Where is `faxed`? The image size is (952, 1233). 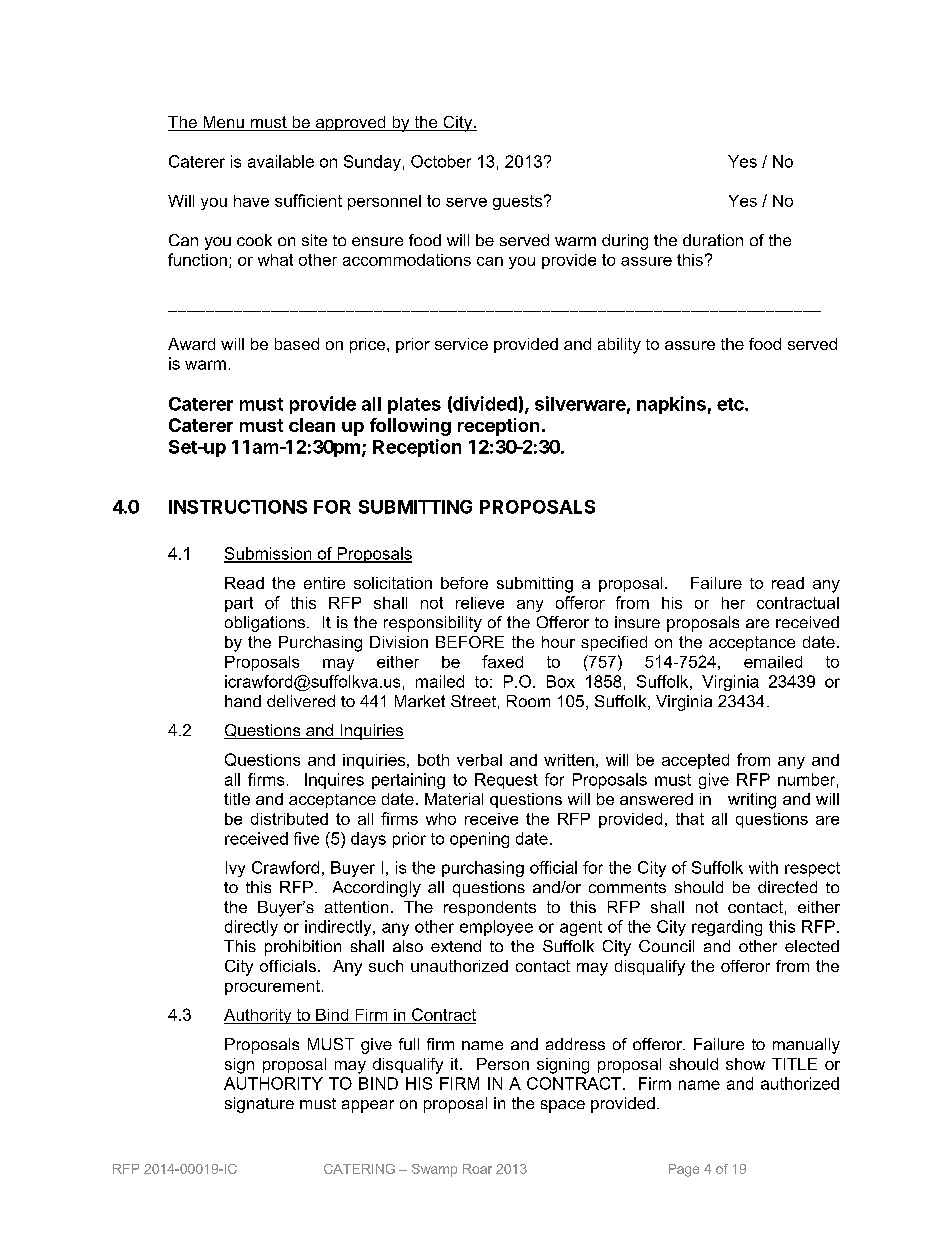 faxed is located at coordinates (502, 661).
